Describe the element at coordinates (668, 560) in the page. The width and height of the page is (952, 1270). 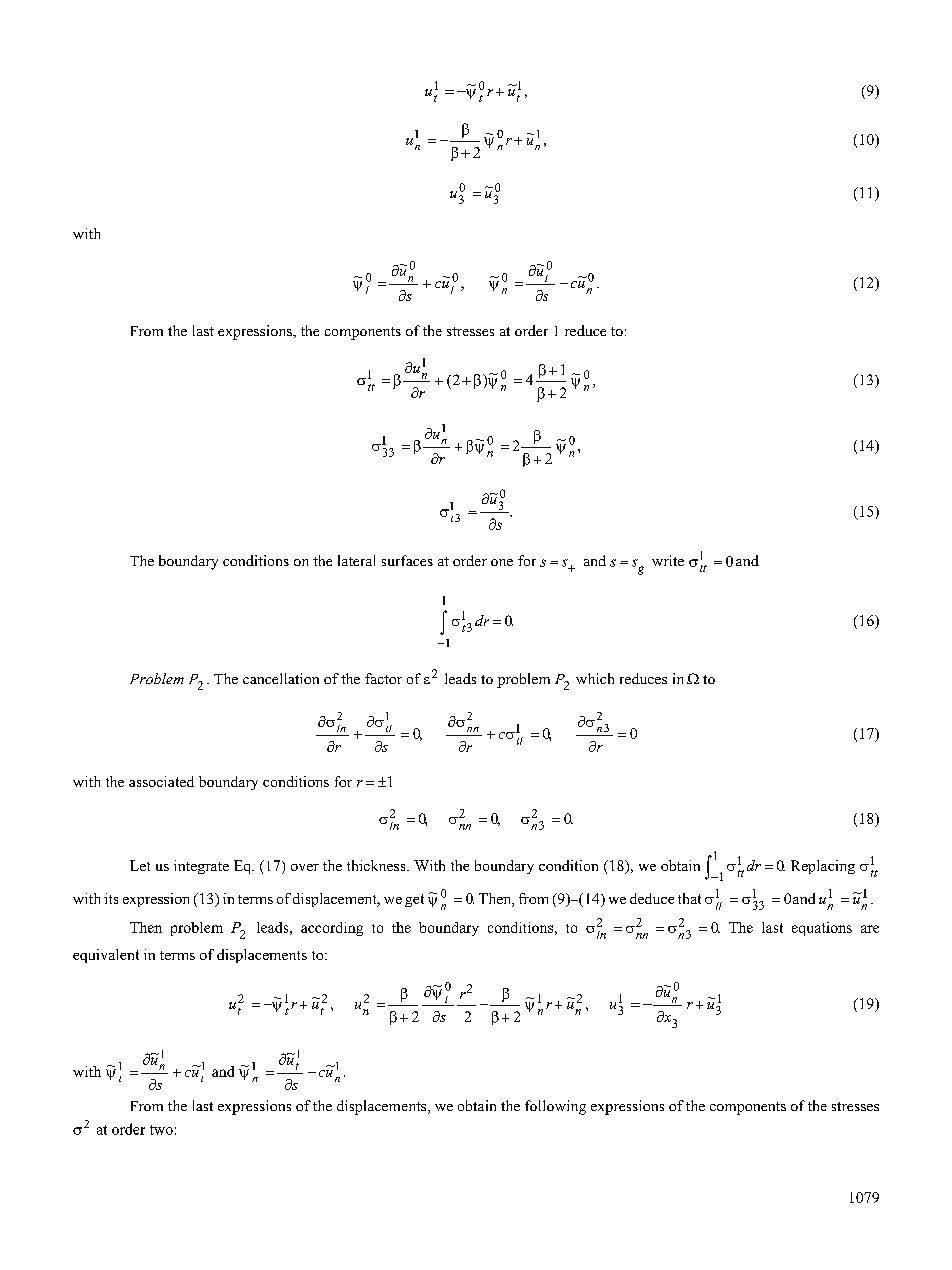
I see `write` at that location.
